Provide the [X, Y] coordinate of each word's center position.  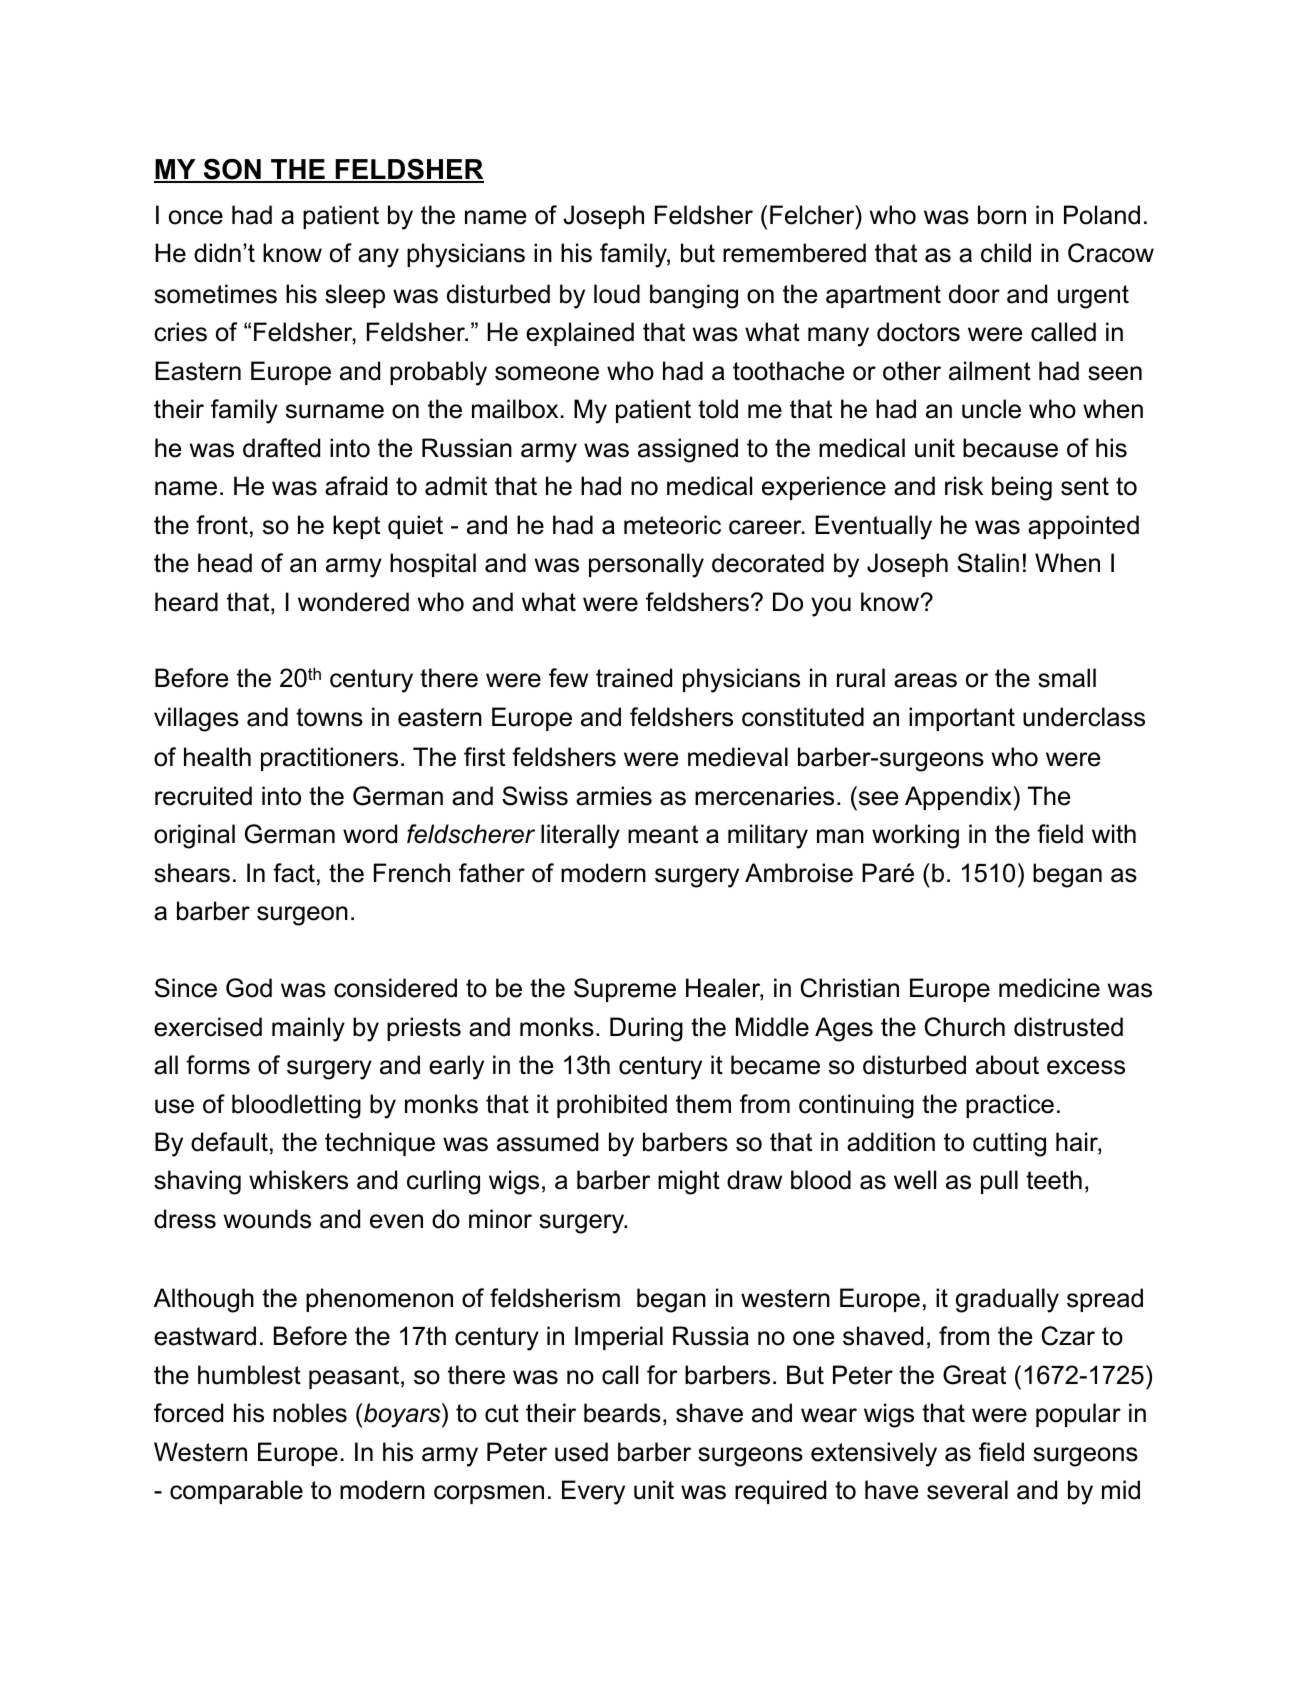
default [229, 1142]
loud [617, 294]
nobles [310, 1413]
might [689, 1182]
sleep [355, 296]
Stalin [988, 563]
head [225, 563]
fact [294, 873]
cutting [1009, 1144]
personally [646, 565]
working [915, 836]
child [1006, 253]
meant [663, 834]
